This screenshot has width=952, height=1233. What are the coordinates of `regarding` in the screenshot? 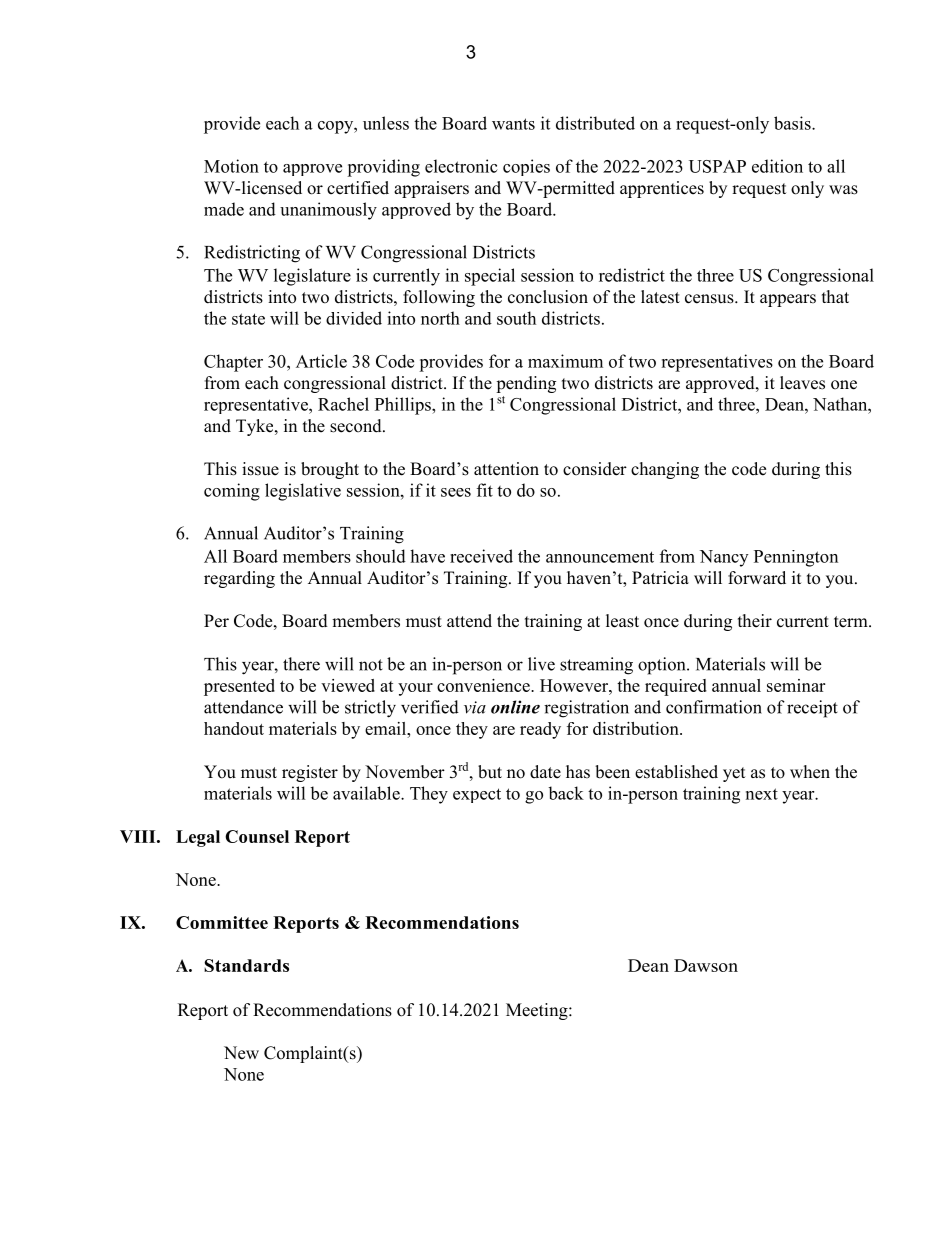 It's located at (239, 579).
